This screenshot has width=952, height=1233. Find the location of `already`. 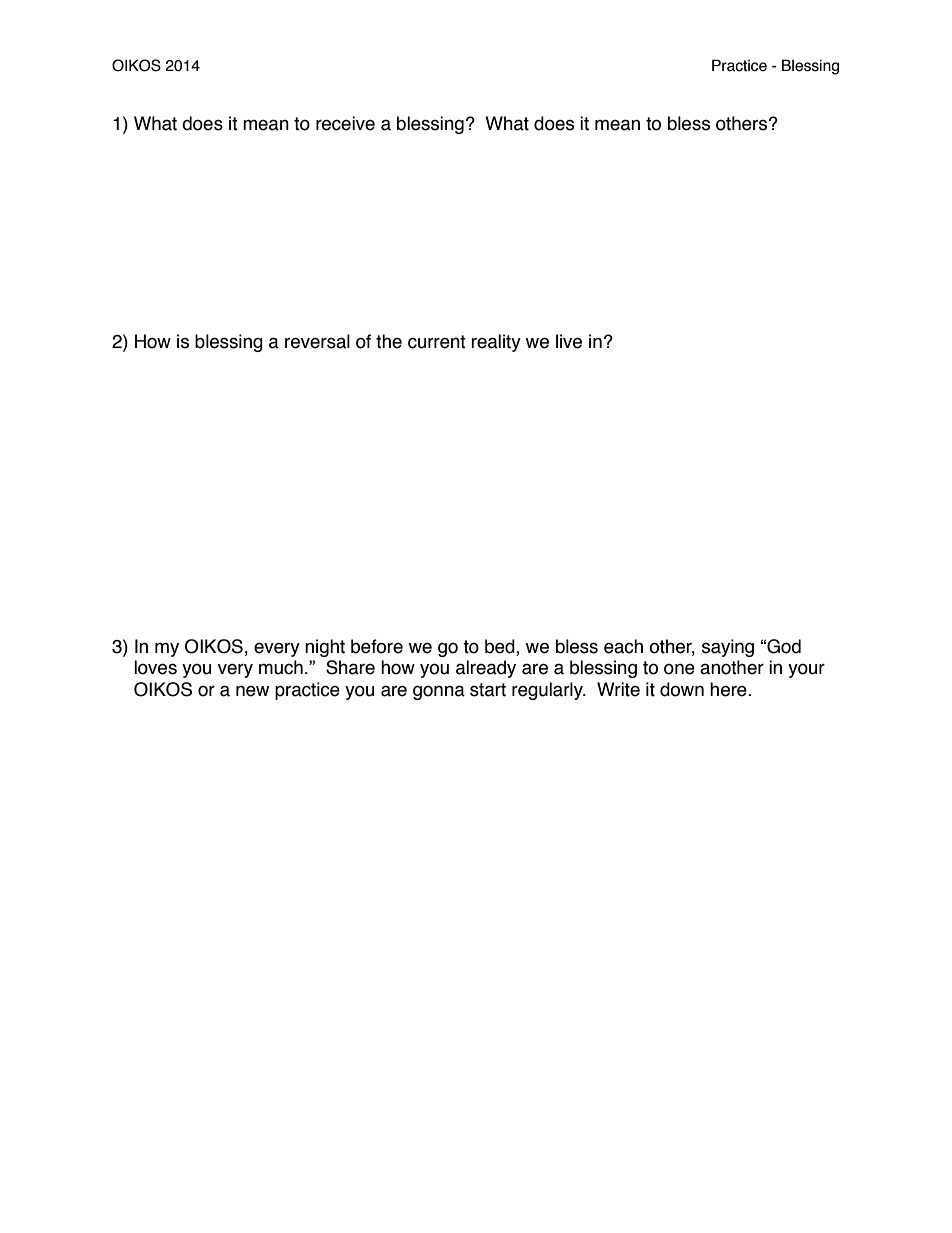

already is located at coordinates (486, 669).
